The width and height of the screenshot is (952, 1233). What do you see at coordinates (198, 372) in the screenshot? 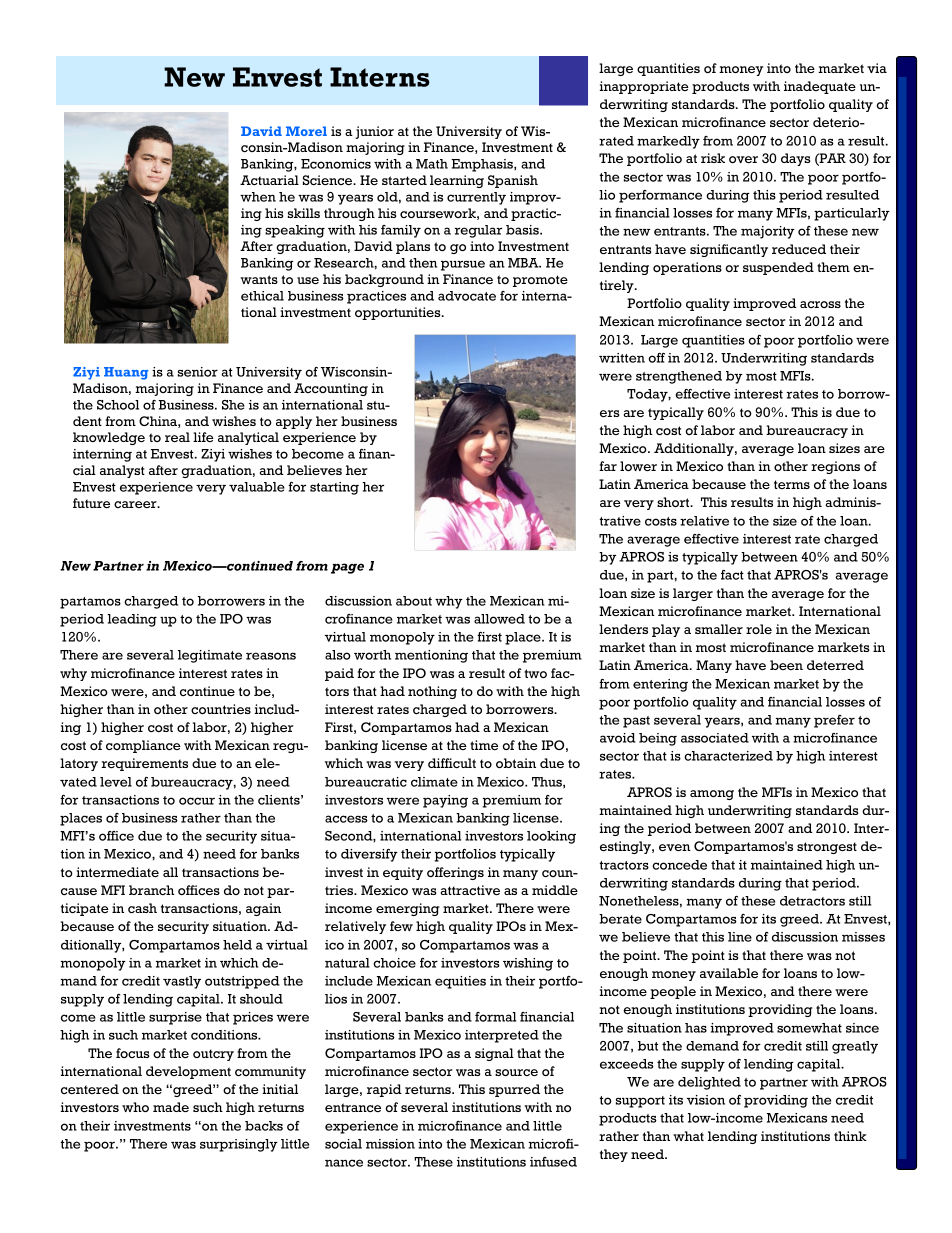
I see `senior` at bounding box center [198, 372].
